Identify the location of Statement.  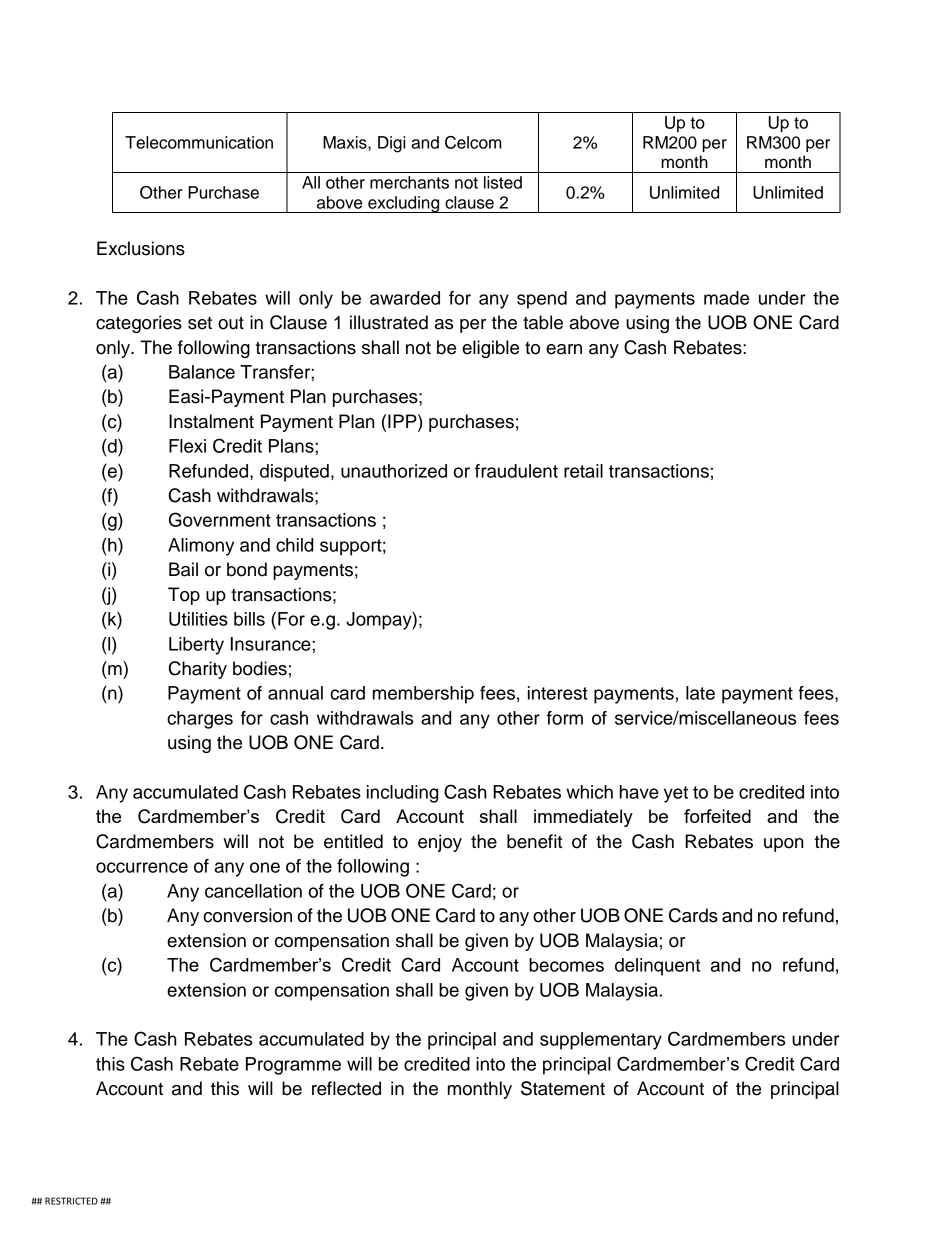
(563, 1088).
